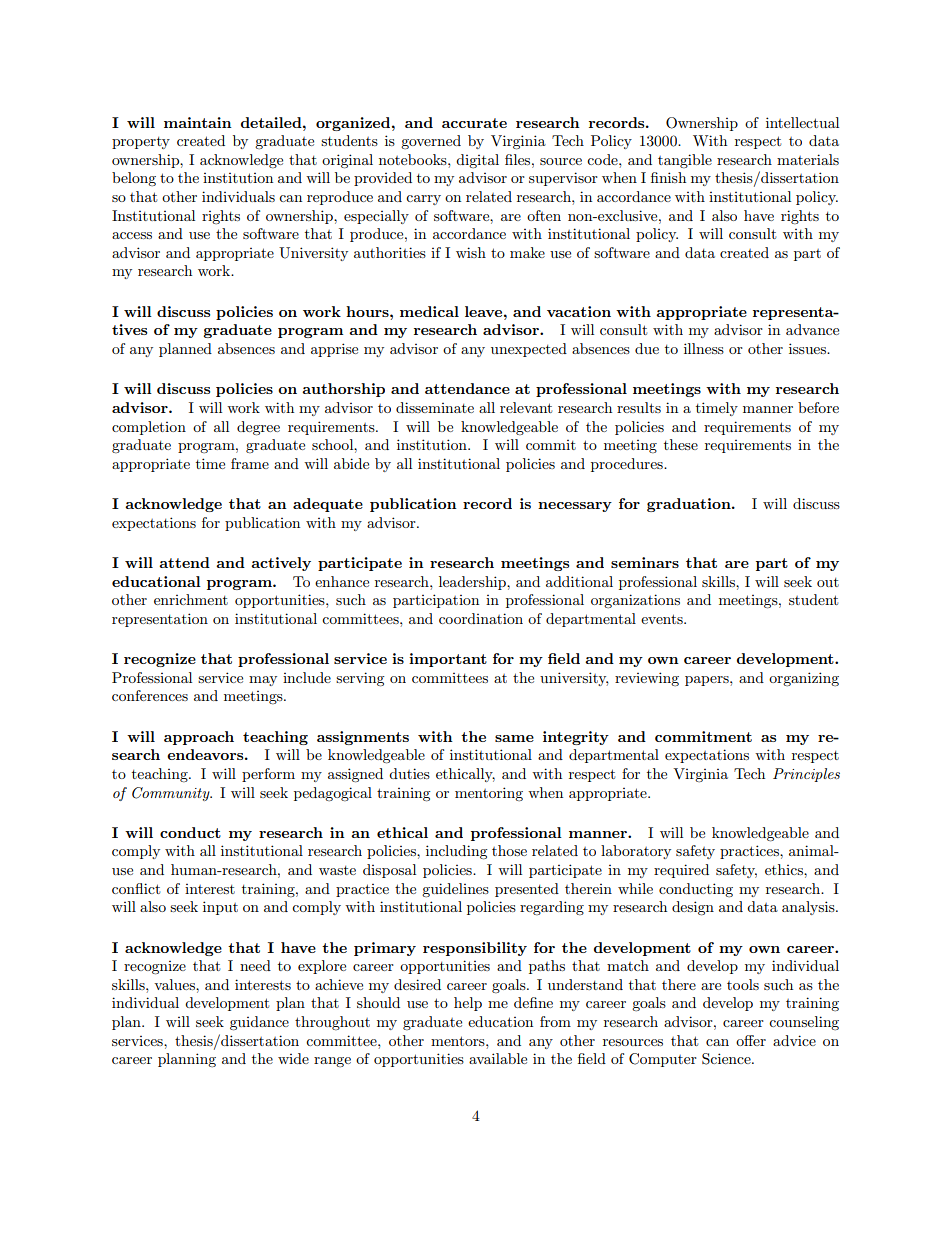 This screenshot has height=1233, width=952. Describe the element at coordinates (685, 161) in the screenshot. I see `tangible` at that location.
